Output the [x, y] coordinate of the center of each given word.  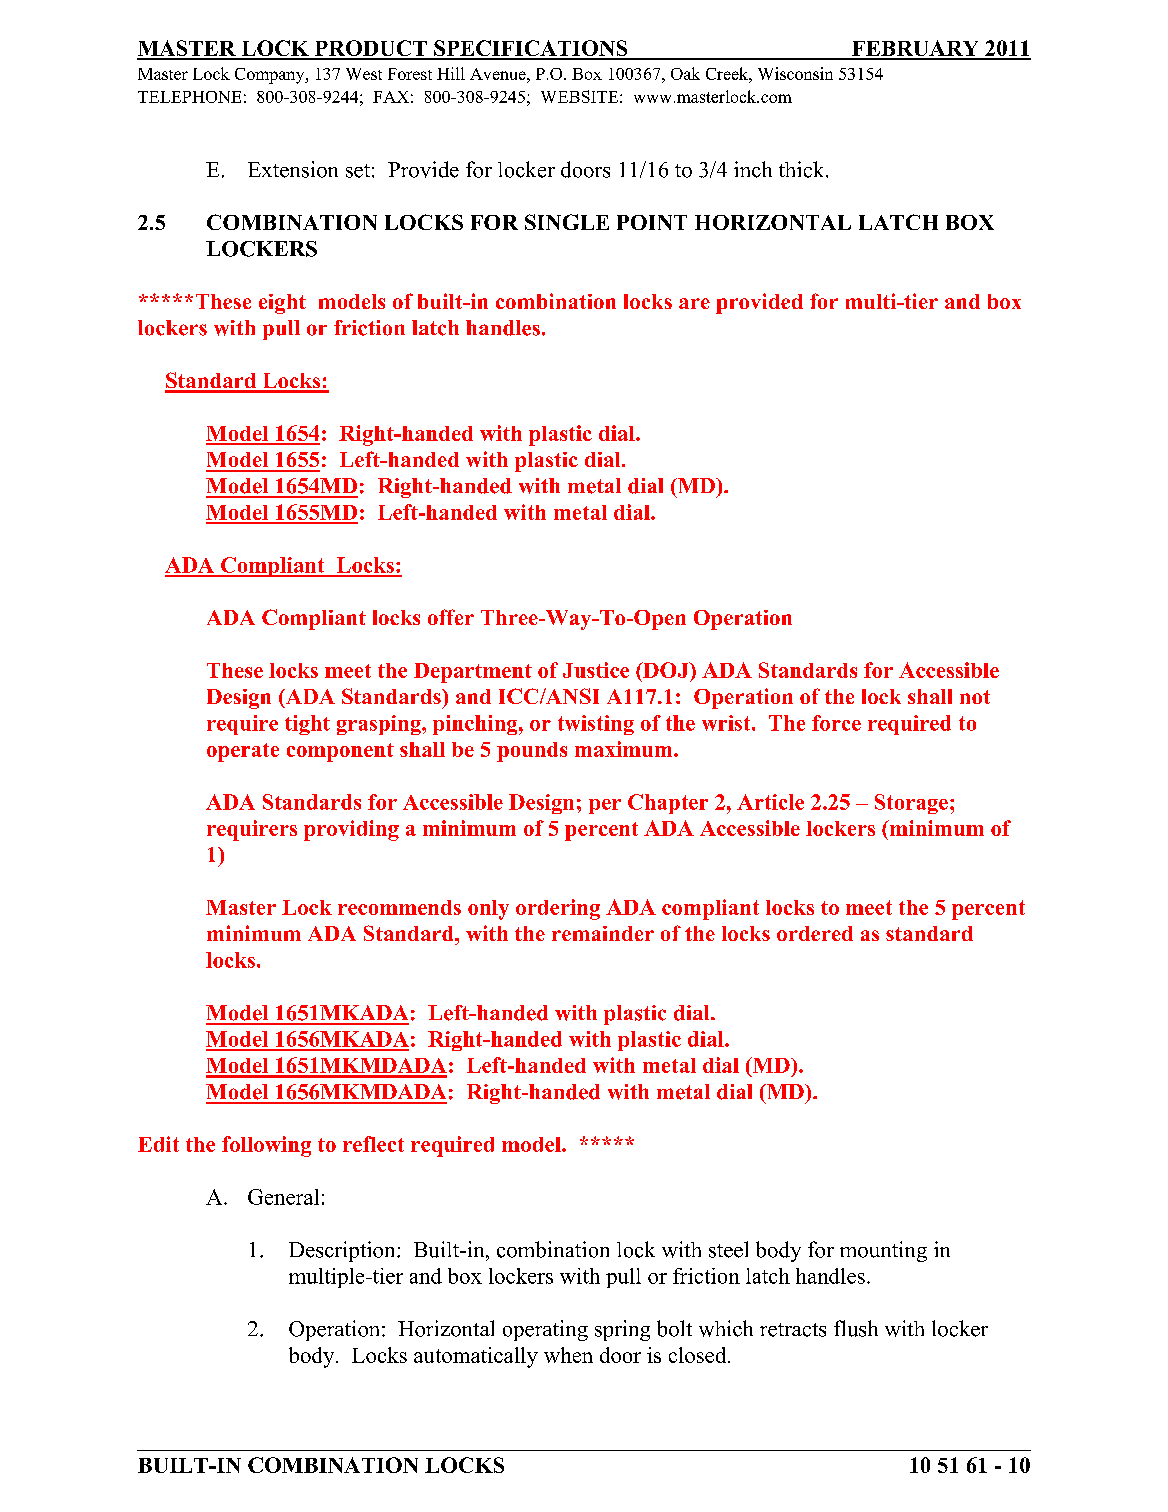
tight [307, 725]
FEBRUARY [915, 49]
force [836, 723]
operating [545, 1330]
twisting [596, 725]
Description [343, 1251]
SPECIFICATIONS [531, 49]
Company [271, 76]
